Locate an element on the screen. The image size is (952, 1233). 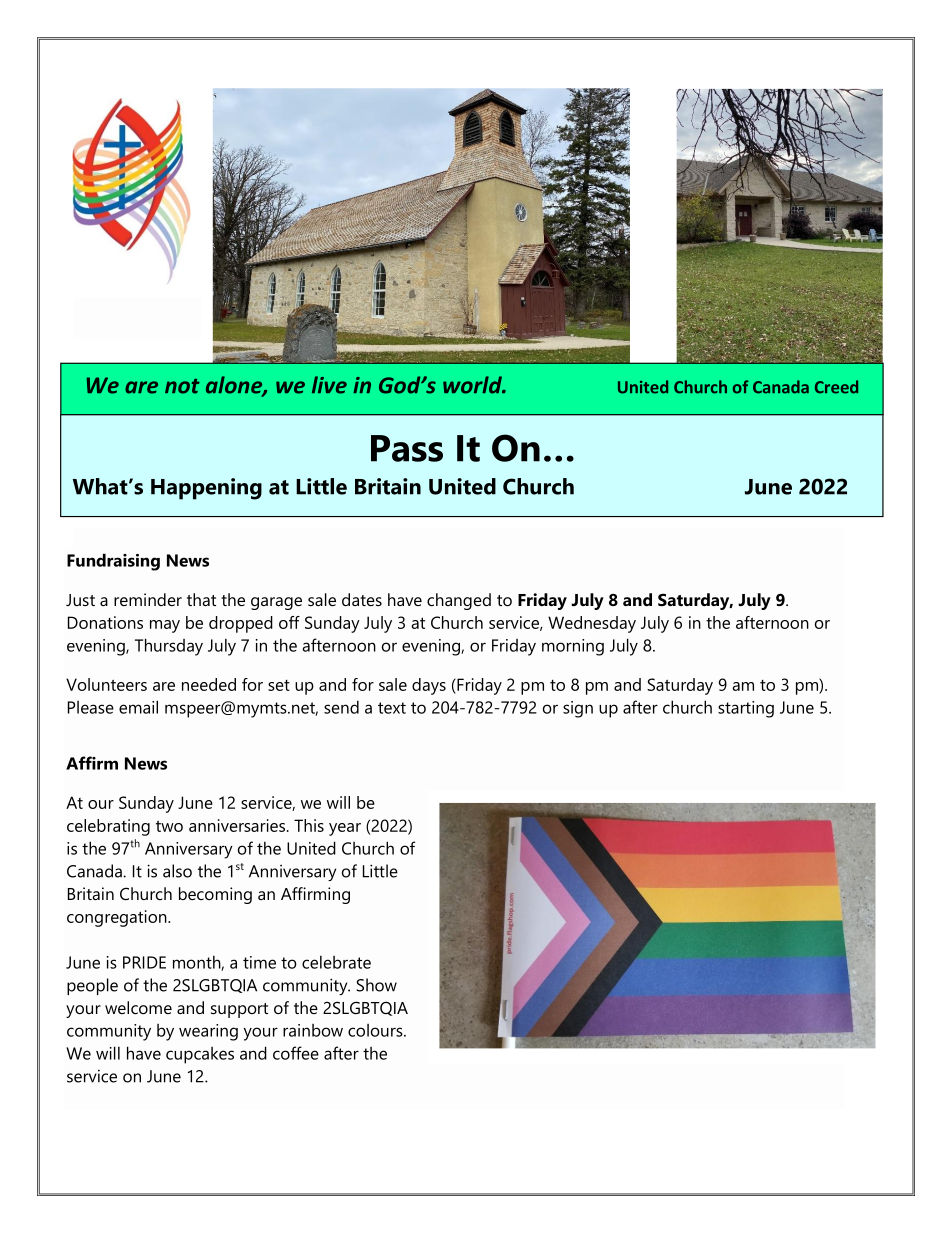
Fundraising is located at coordinates (113, 562).
